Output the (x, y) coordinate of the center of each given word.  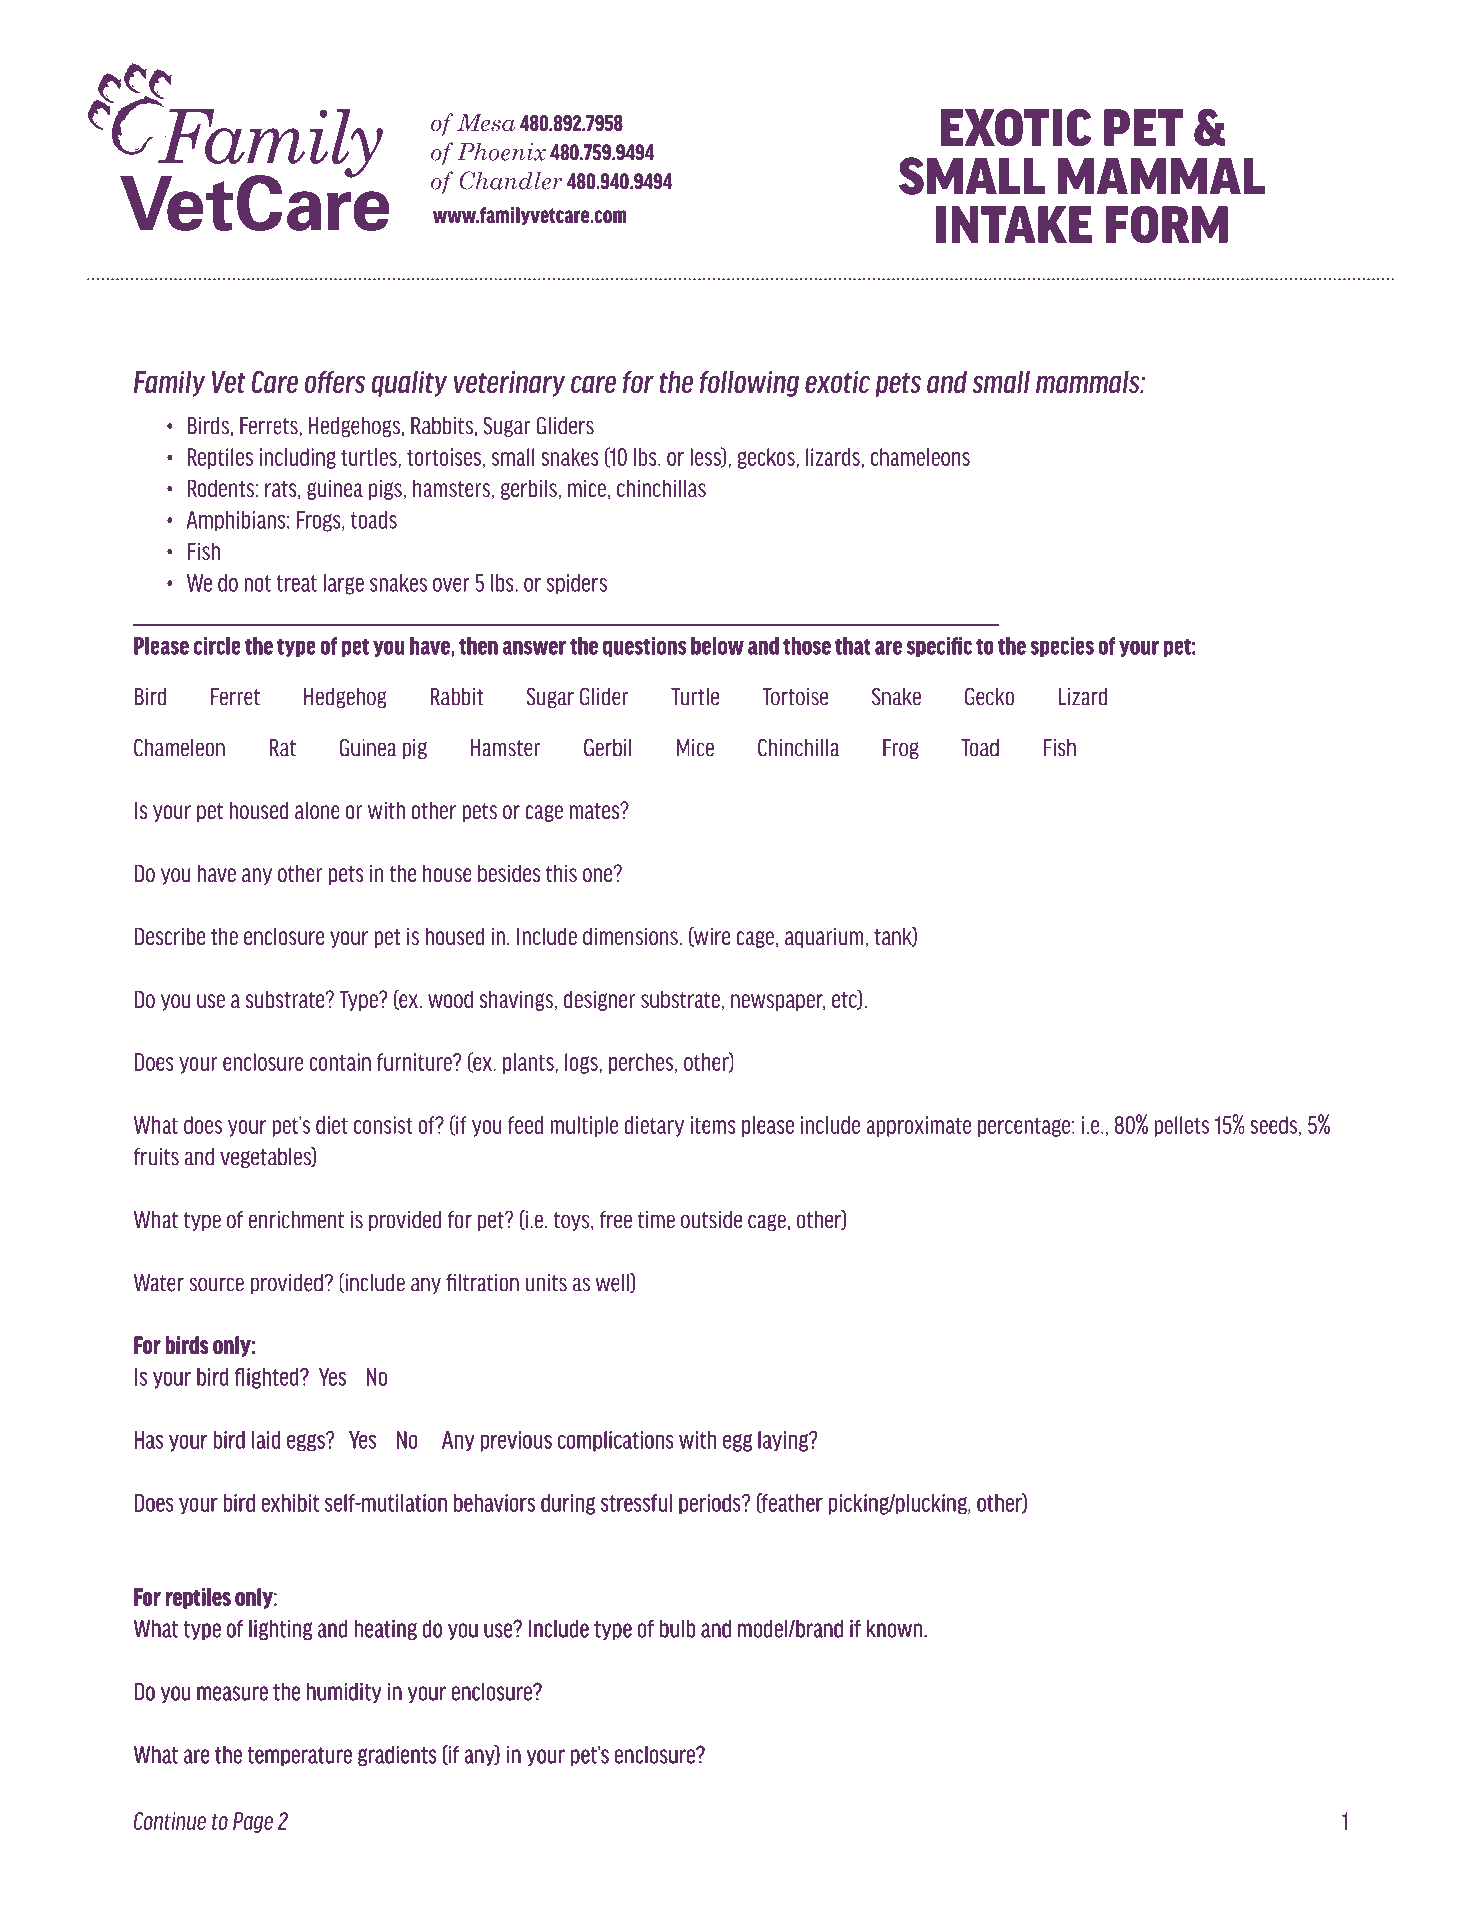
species (1062, 647)
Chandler (511, 180)
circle (217, 646)
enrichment (296, 1220)
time (656, 1220)
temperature (300, 1756)
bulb (677, 1629)
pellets (1181, 1126)
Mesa (486, 122)
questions (645, 647)
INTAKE (1014, 224)
